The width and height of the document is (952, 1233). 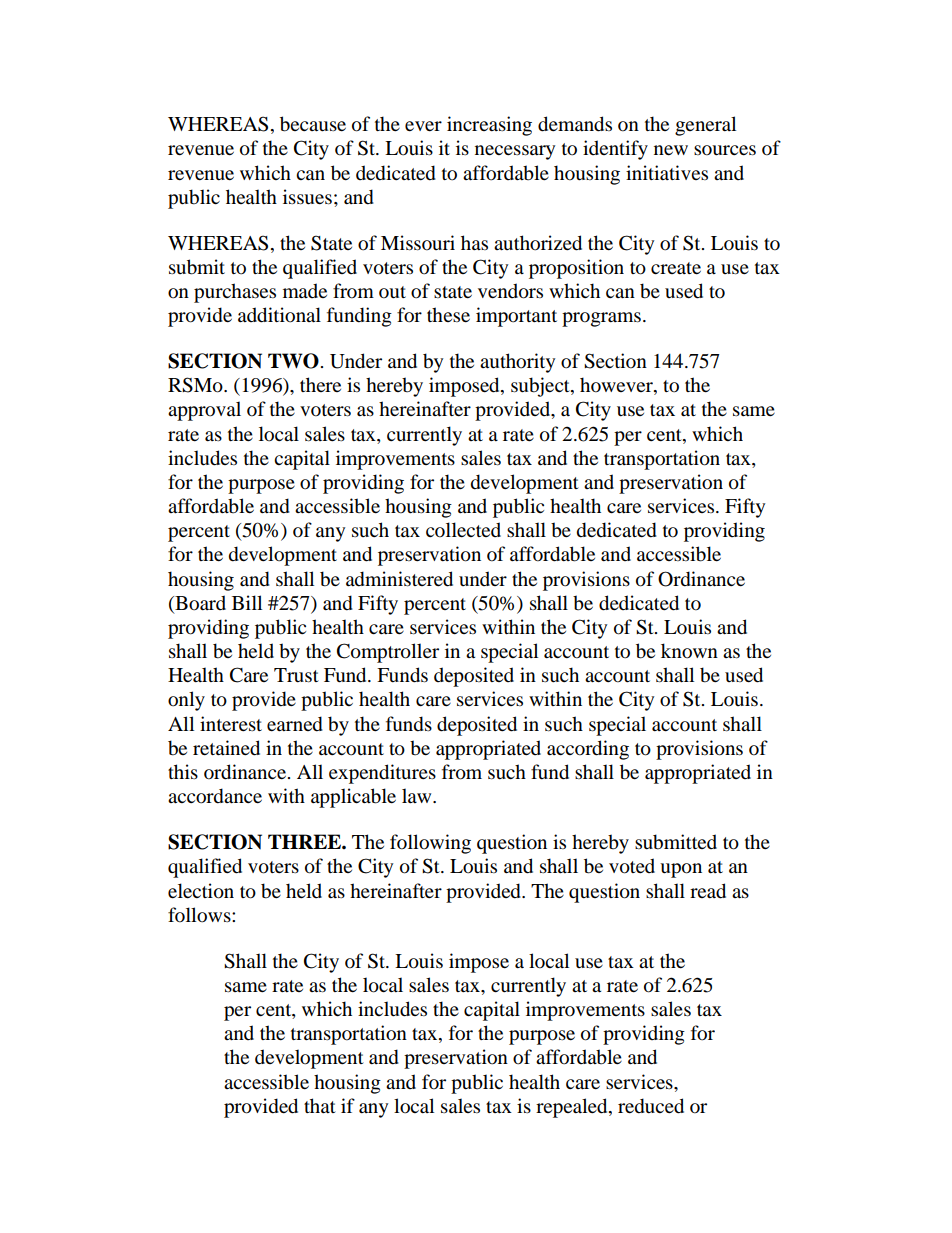 What do you see at coordinates (671, 150) in the document?
I see `new` at bounding box center [671, 150].
